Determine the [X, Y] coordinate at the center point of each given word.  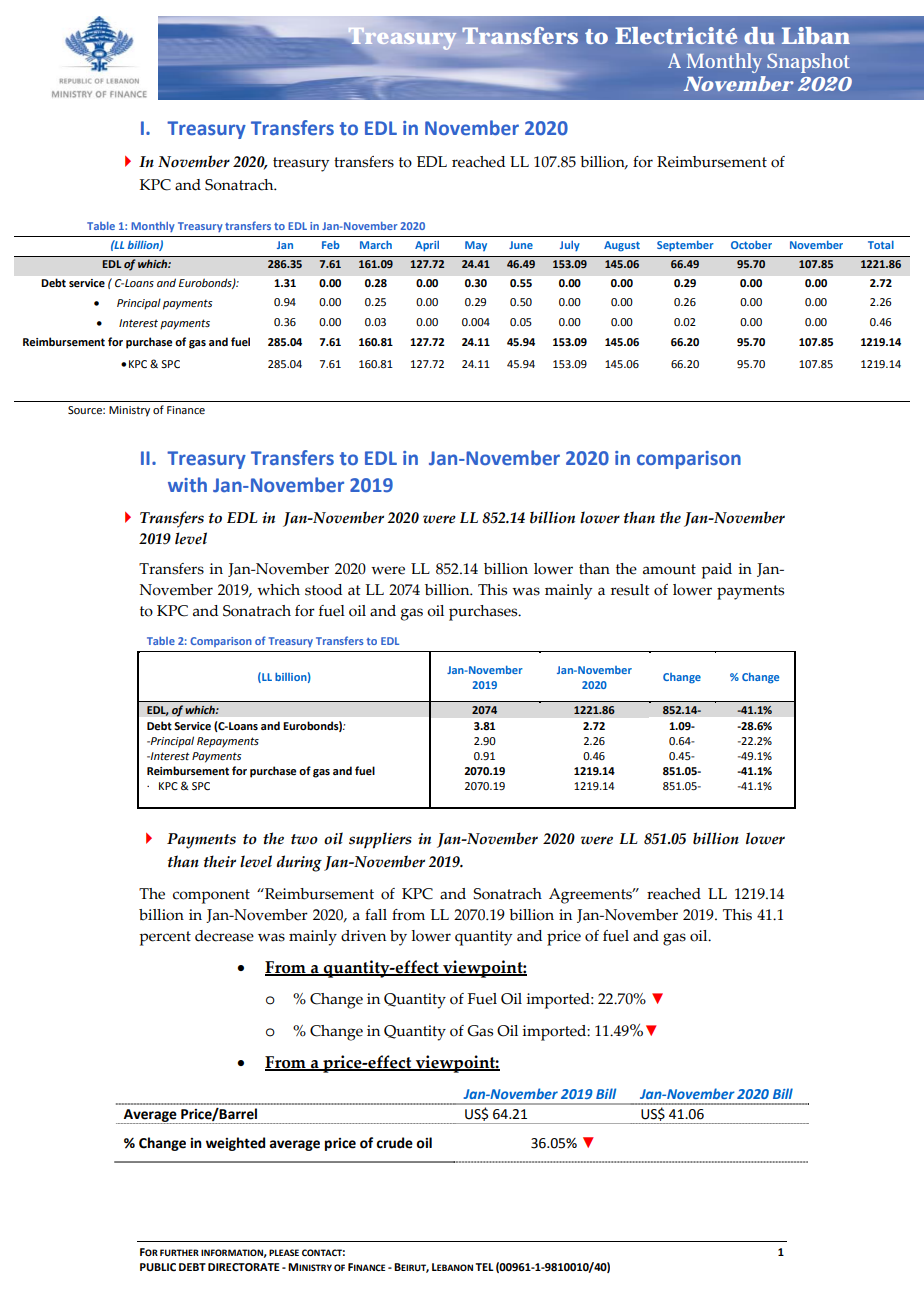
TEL [484, 1267]
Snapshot [808, 63]
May [476, 246]
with [187, 484]
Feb [331, 245]
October [751, 244]
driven [363, 936]
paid [716, 571]
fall [376, 915]
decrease [224, 936]
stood [323, 590]
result [630, 590]
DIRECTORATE [244, 1267]
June [521, 245]
